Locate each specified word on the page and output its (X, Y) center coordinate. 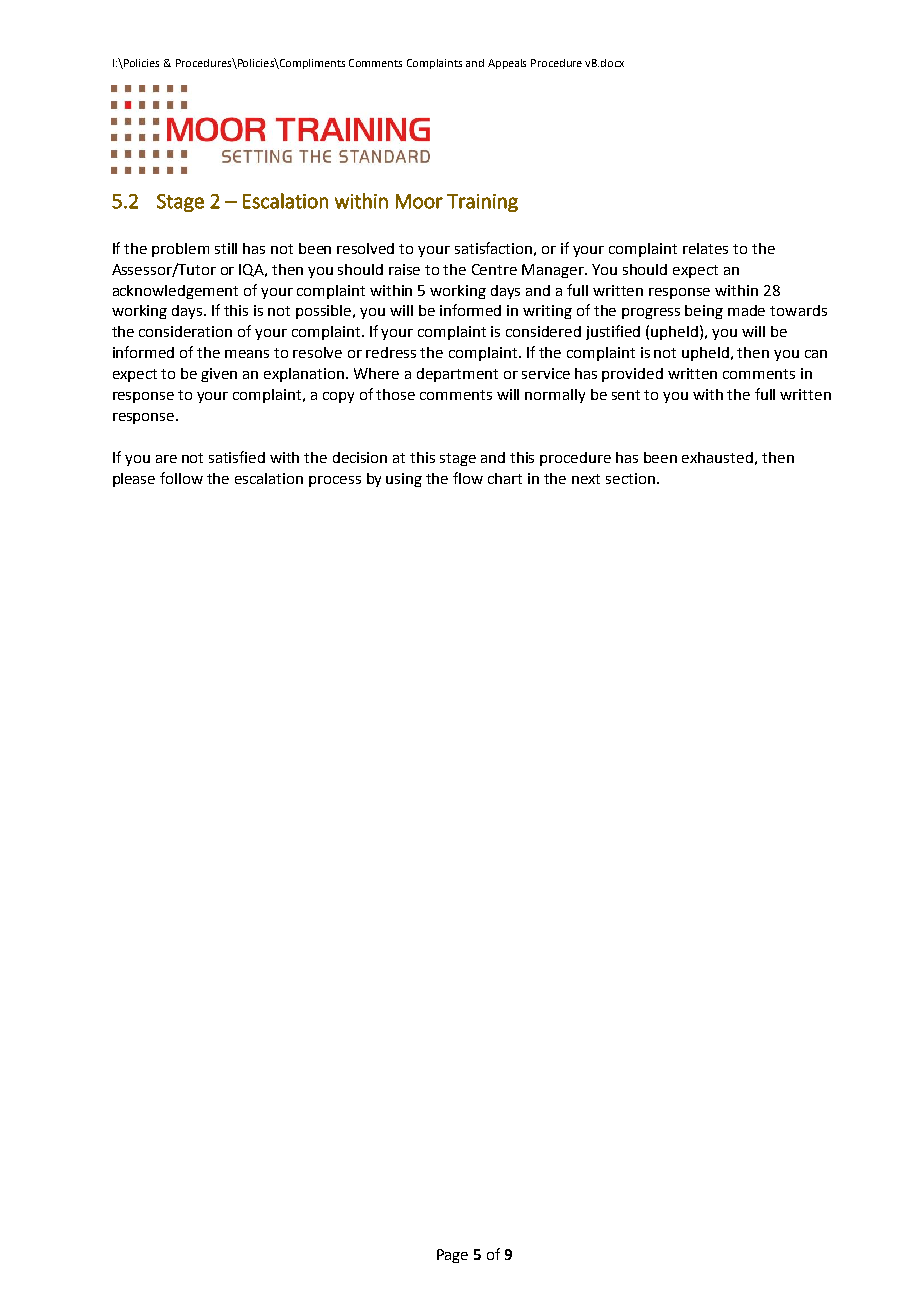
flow (468, 478)
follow (181, 478)
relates (705, 248)
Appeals (507, 64)
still (226, 248)
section (630, 478)
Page (452, 1256)
